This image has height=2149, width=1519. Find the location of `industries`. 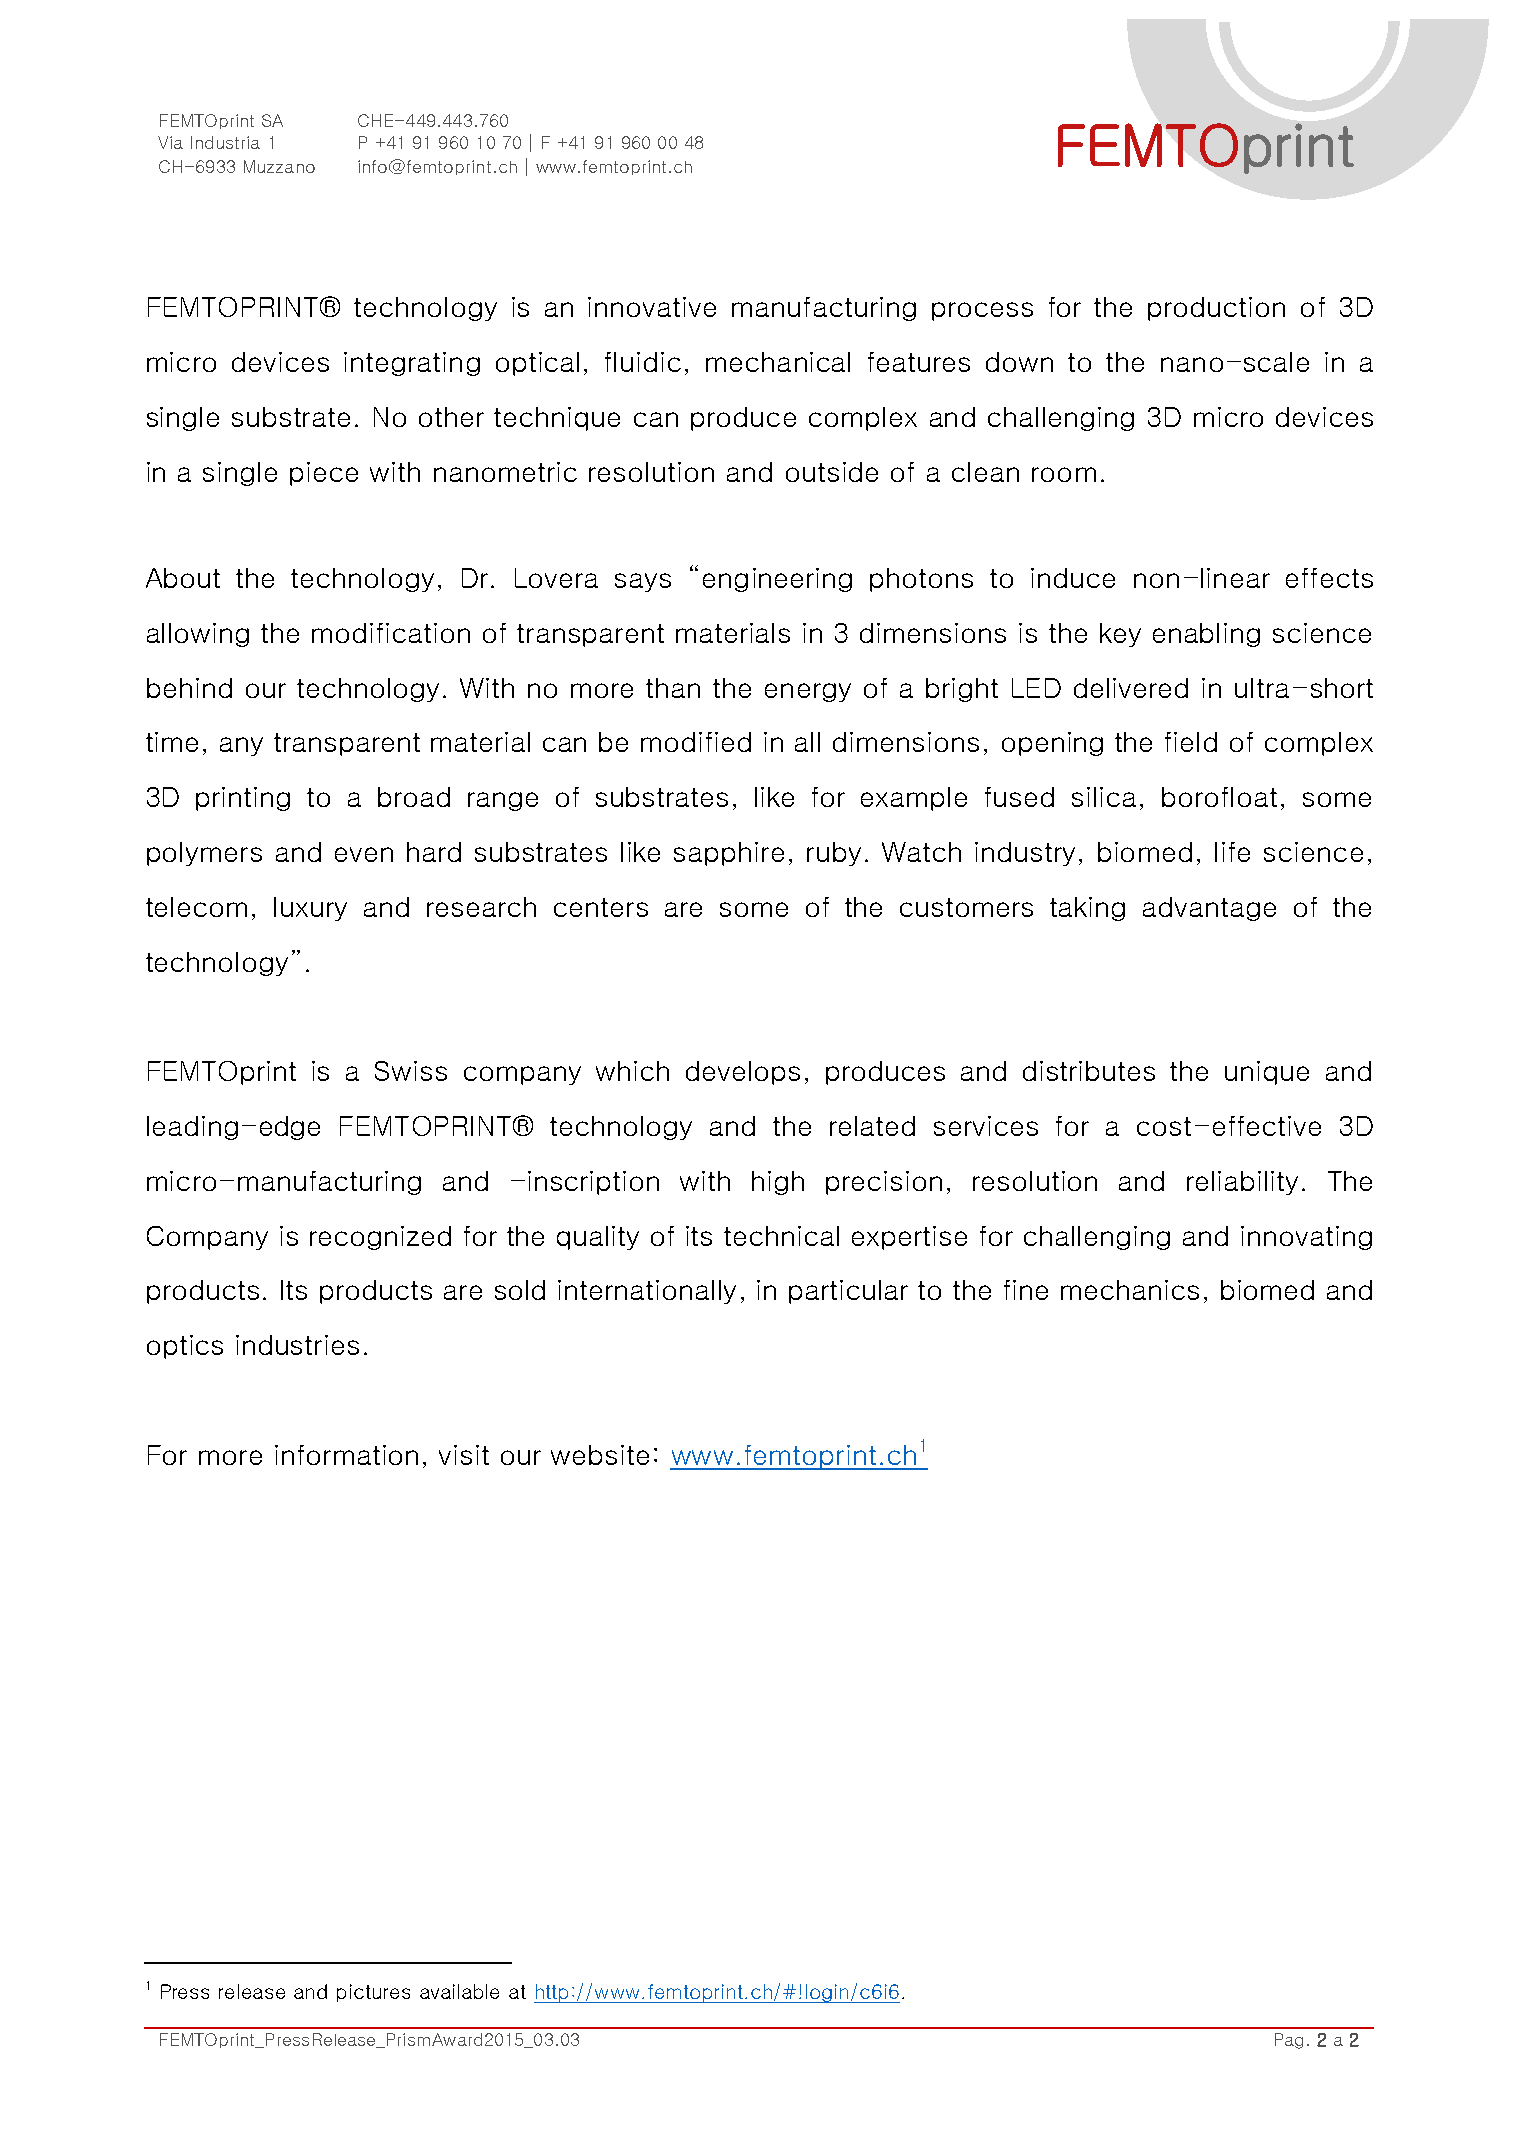

industries is located at coordinates (297, 1345).
